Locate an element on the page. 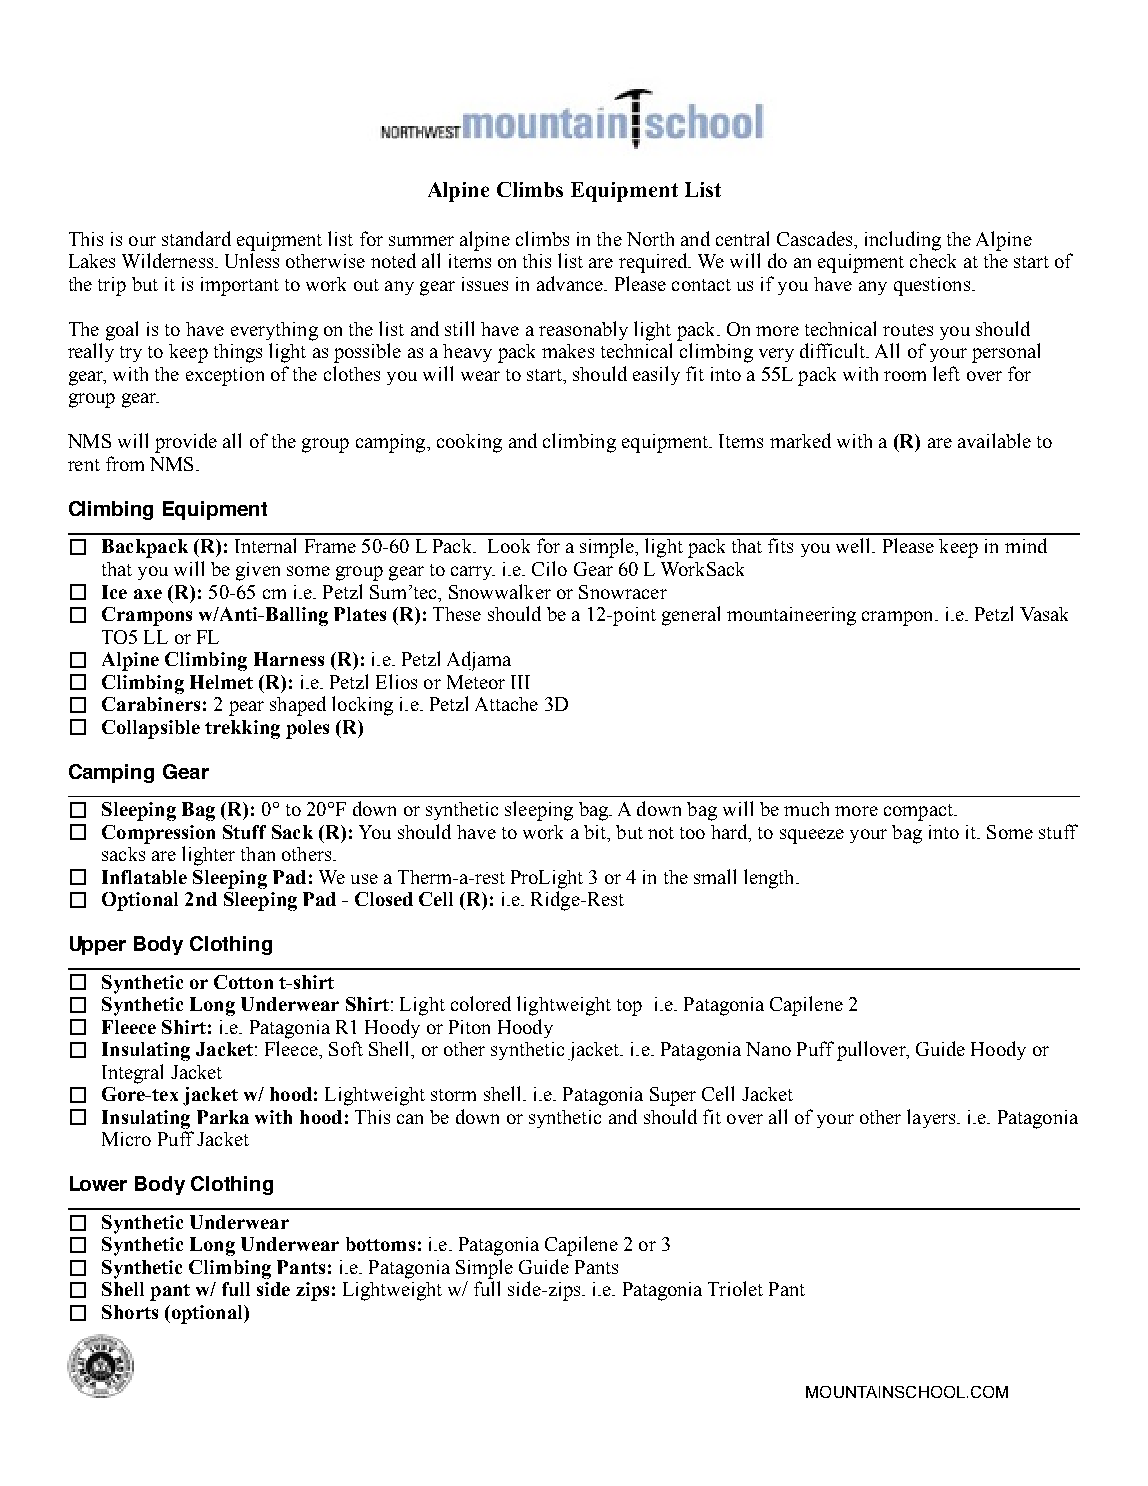  check is located at coordinates (933, 261).
